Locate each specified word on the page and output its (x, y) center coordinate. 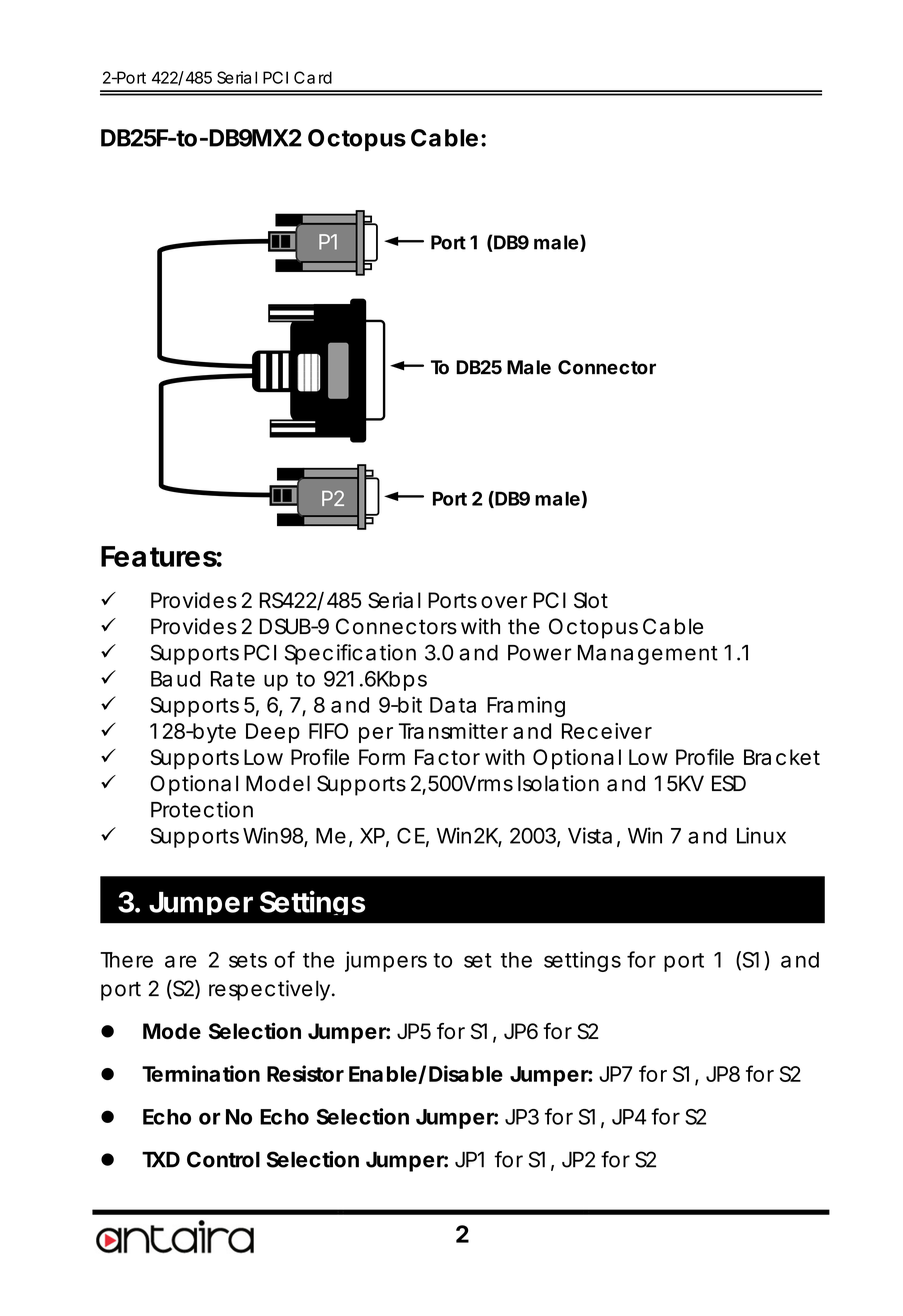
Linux (761, 835)
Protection (202, 809)
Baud (175, 679)
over (504, 602)
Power (540, 653)
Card (313, 77)
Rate (233, 679)
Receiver (607, 731)
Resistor (305, 1073)
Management (648, 655)
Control (223, 1159)
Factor (447, 757)
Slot (591, 600)
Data (453, 705)
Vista (590, 835)
